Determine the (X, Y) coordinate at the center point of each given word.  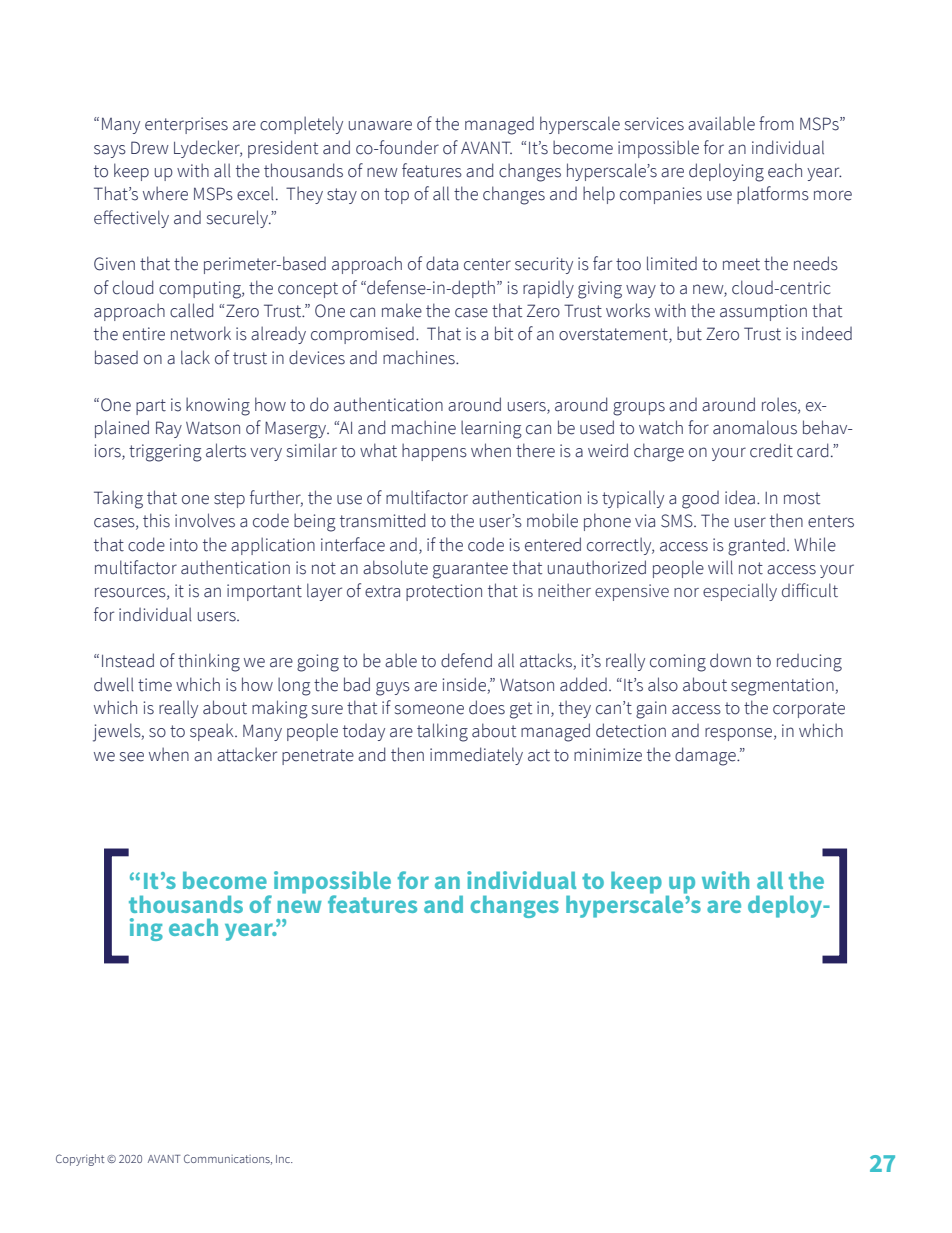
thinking (209, 662)
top (396, 196)
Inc (284, 1159)
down (730, 660)
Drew (150, 148)
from (776, 123)
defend (466, 660)
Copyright (80, 1160)
